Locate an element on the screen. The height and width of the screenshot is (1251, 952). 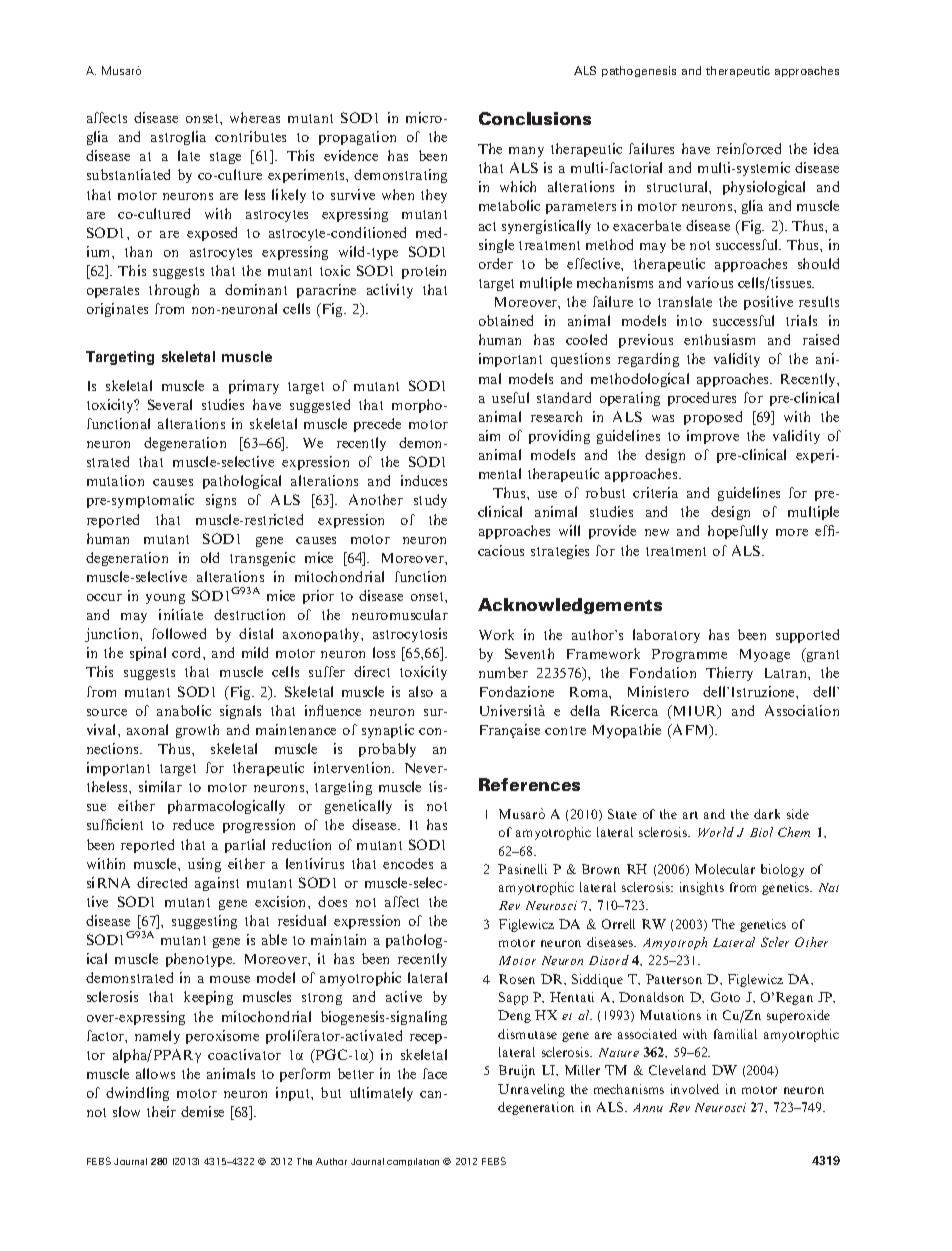
followed is located at coordinates (179, 633).
